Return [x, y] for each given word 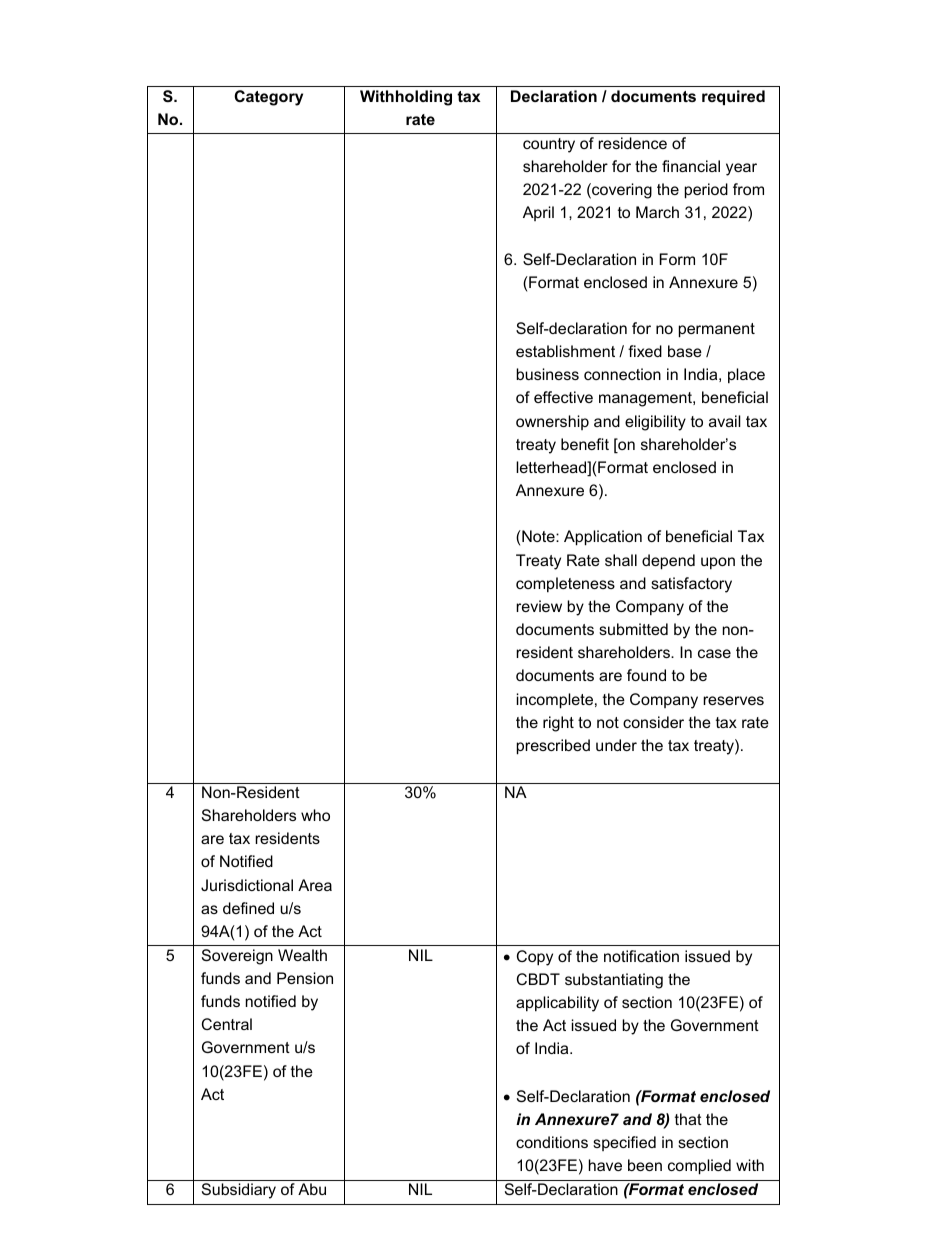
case [714, 653]
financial [691, 166]
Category [268, 98]
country [549, 145]
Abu [312, 1189]
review [539, 606]
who [315, 815]
